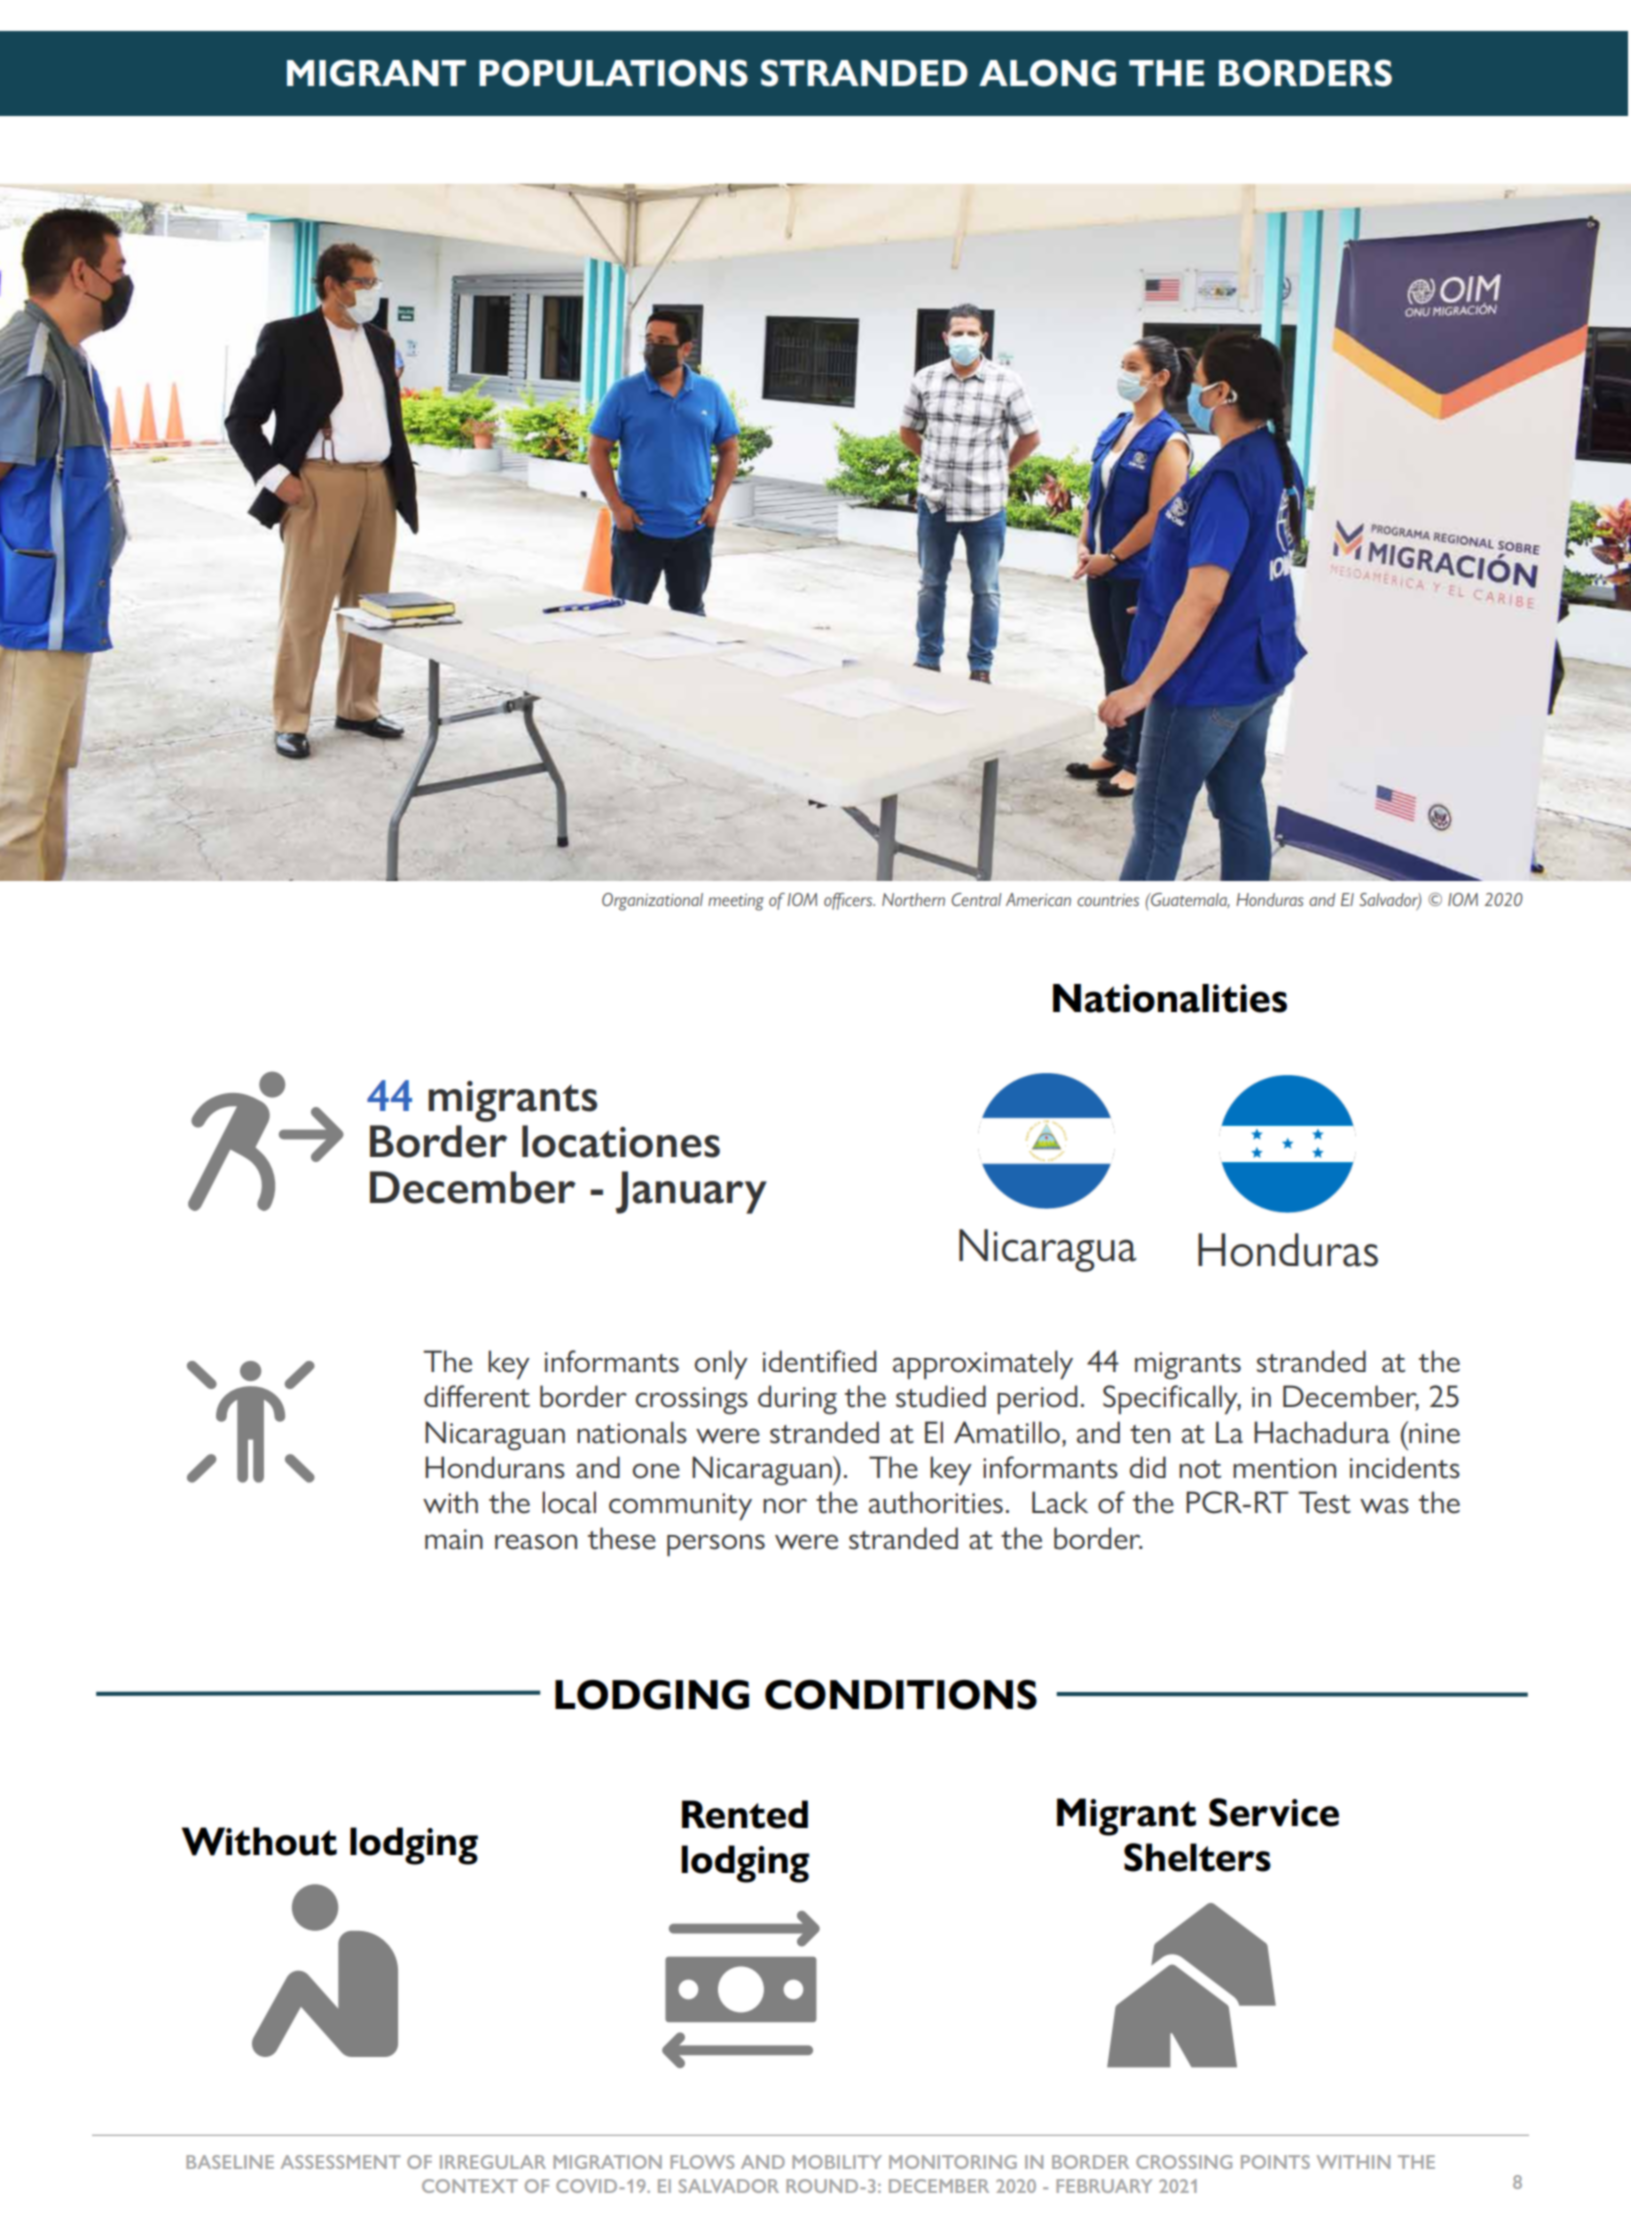 This document has width=1631, height=2226. I want to click on POPULATIONS, so click(613, 73).
